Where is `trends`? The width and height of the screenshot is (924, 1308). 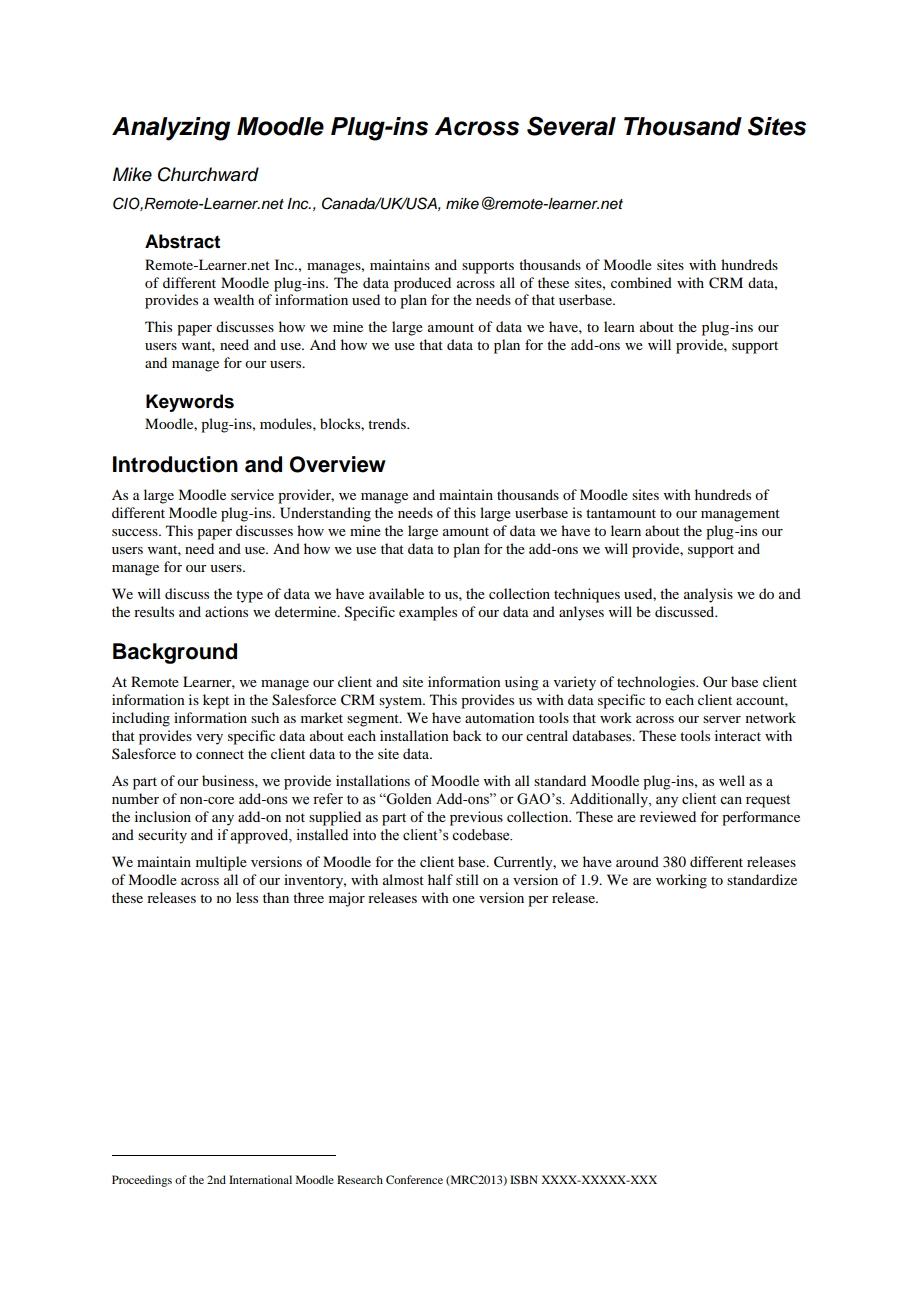
trends is located at coordinates (388, 423).
